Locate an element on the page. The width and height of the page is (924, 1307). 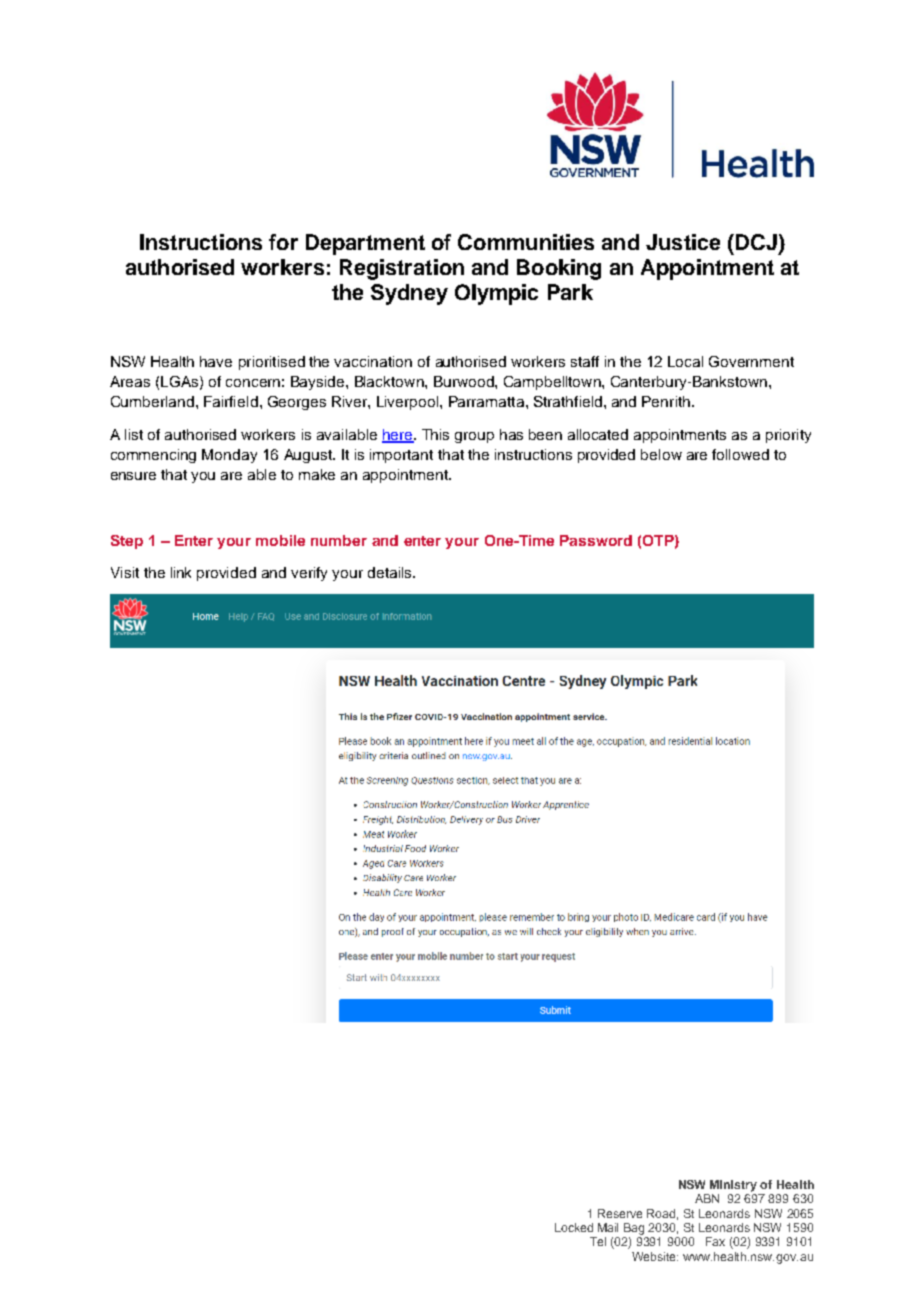
Password is located at coordinates (596, 540).
